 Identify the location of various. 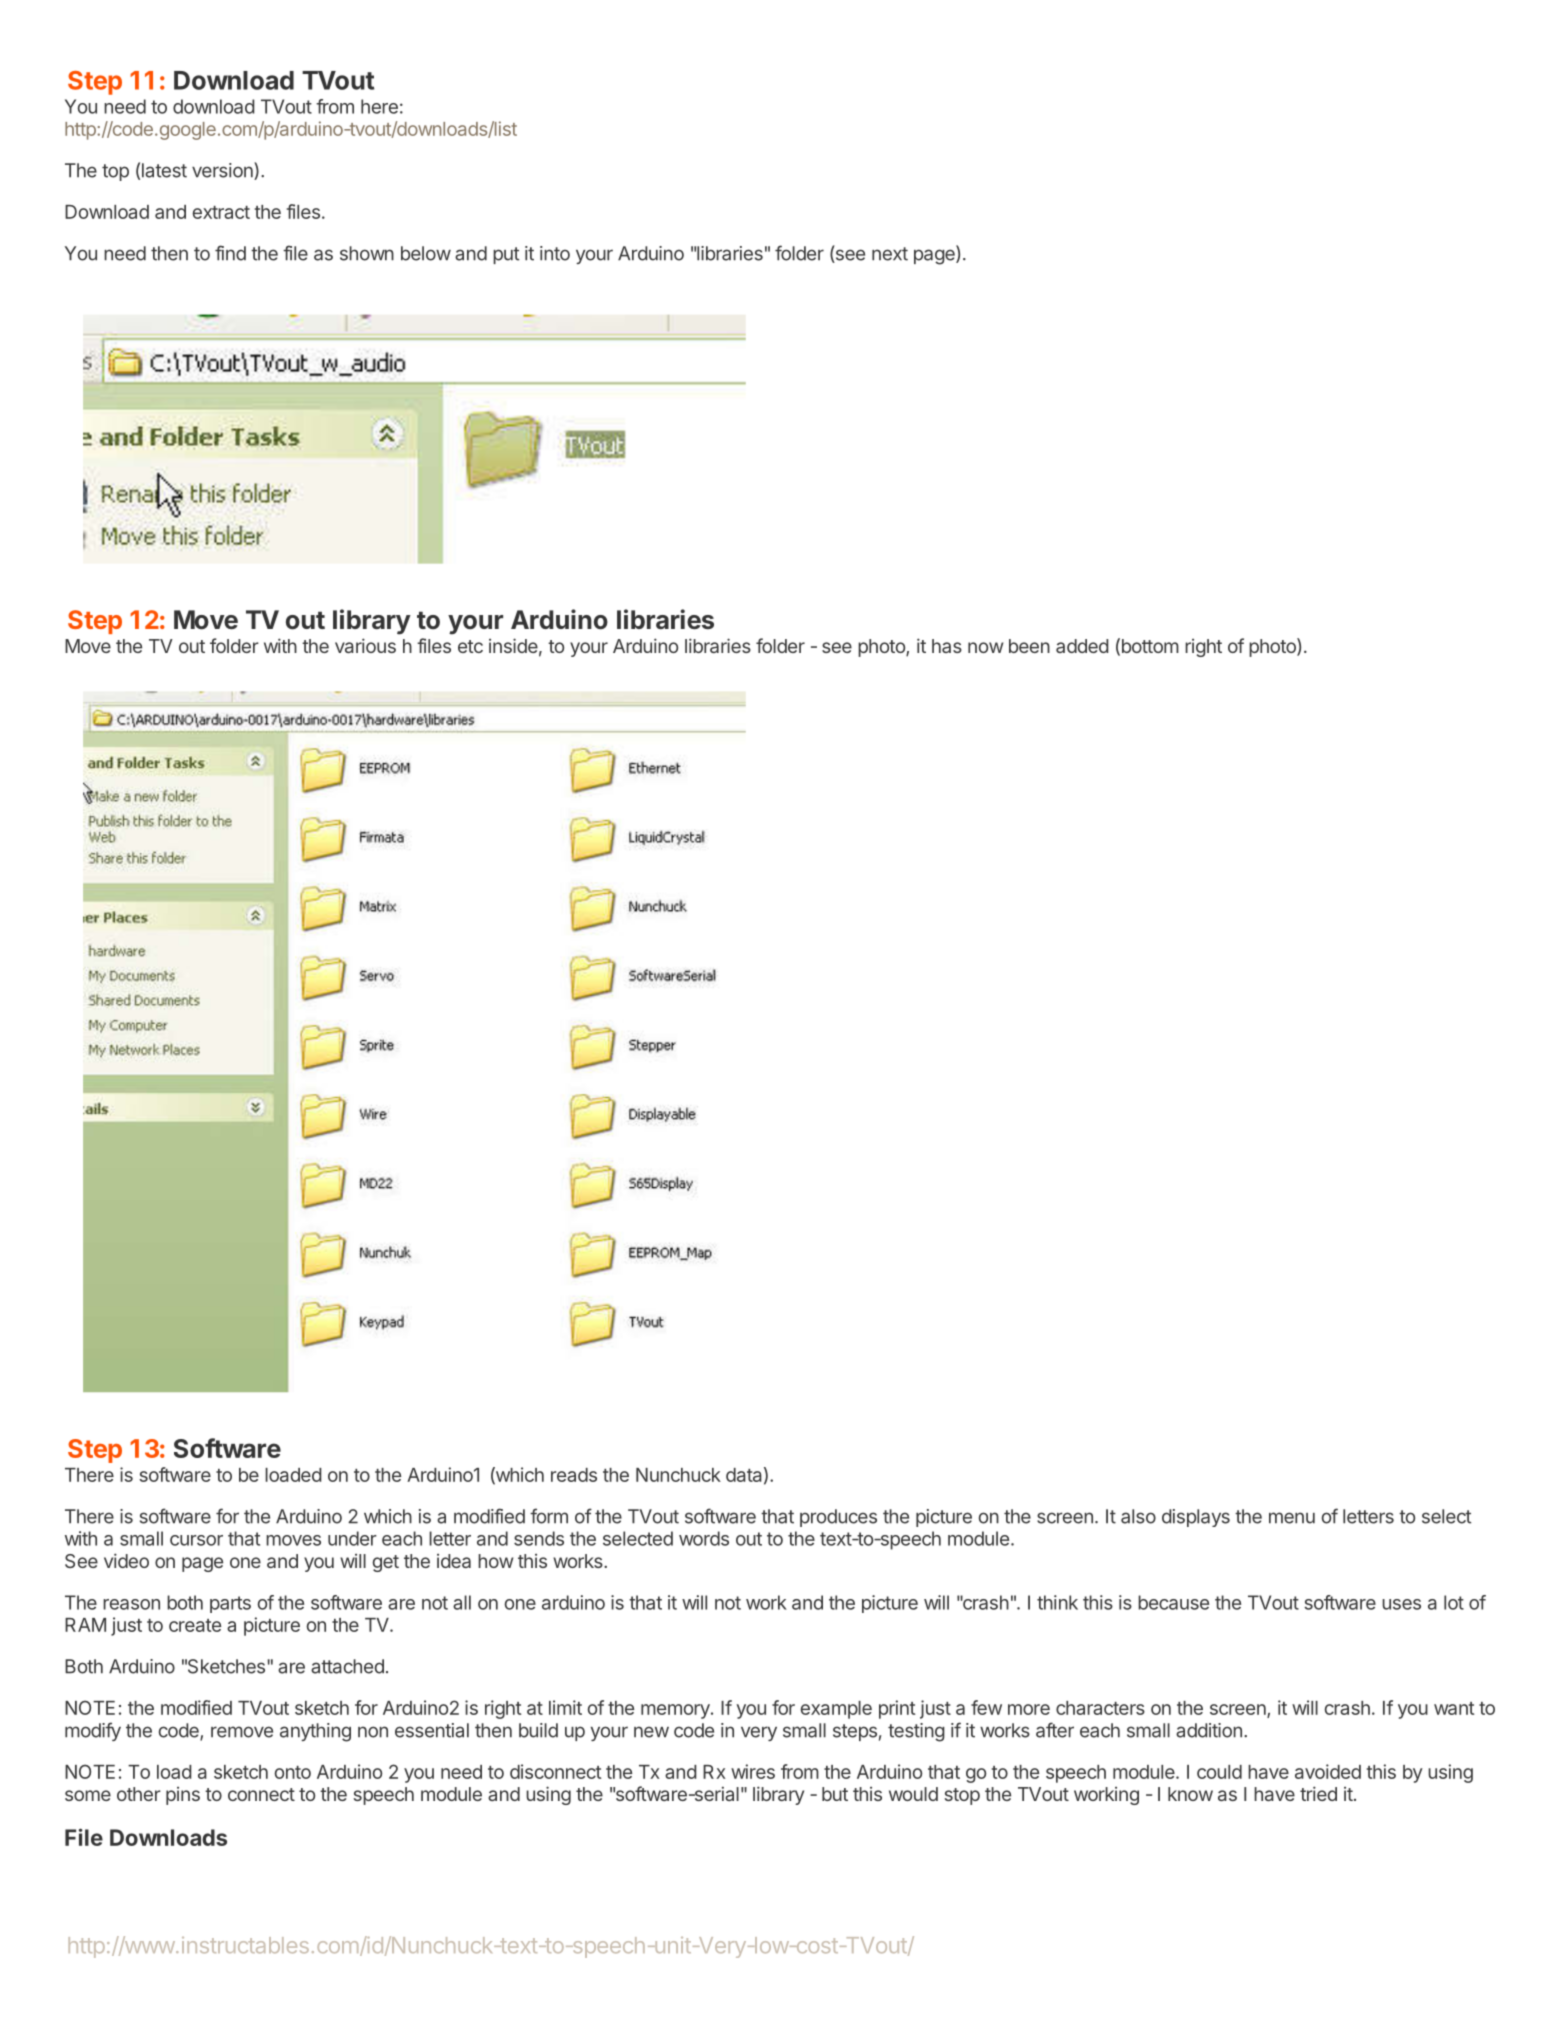
(365, 645).
